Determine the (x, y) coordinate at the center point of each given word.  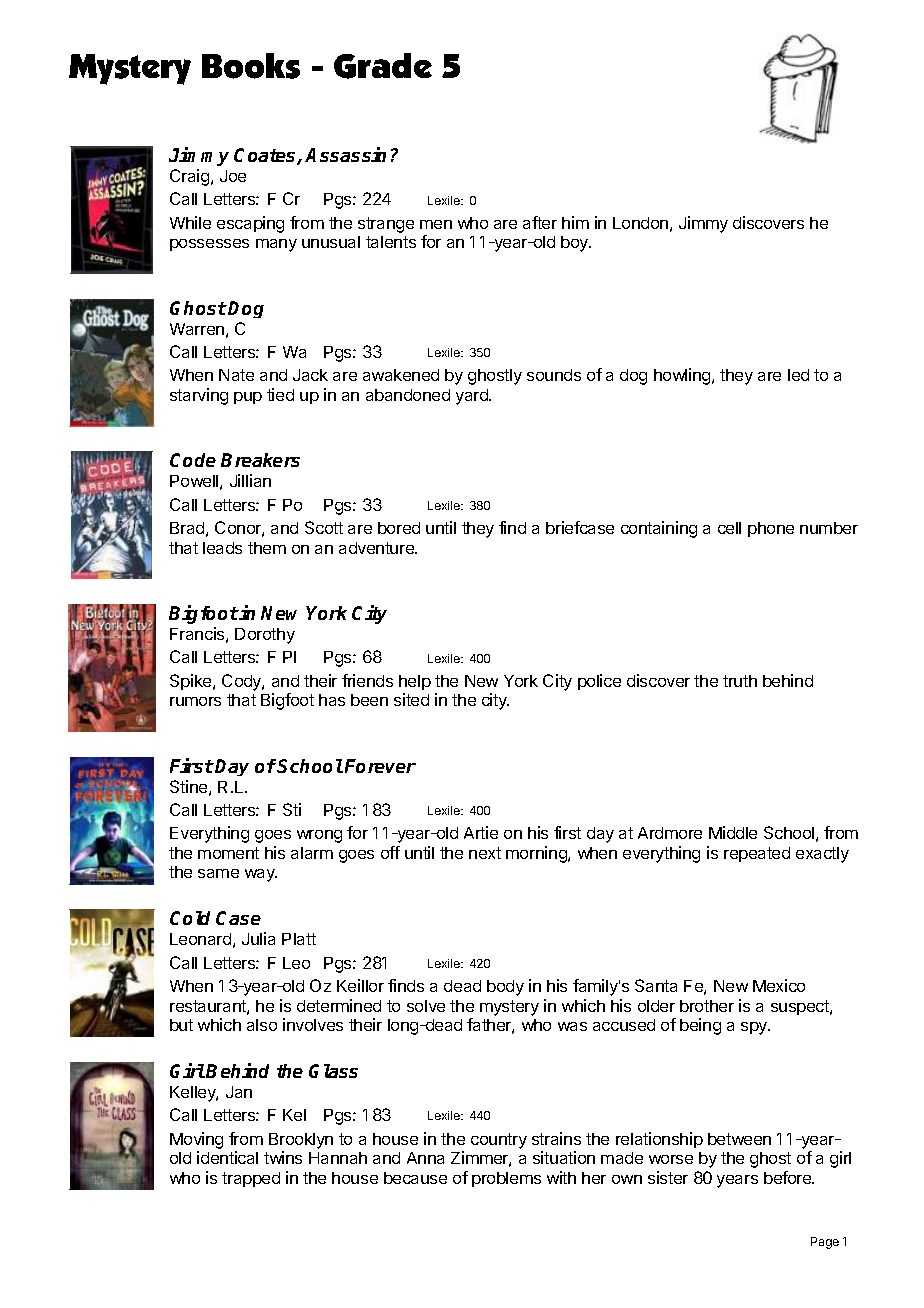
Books (251, 66)
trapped (251, 1179)
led (798, 375)
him (575, 222)
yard (473, 397)
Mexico (779, 985)
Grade (383, 66)
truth (740, 681)
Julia (258, 938)
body (505, 988)
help (415, 682)
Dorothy (265, 636)
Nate (236, 375)
